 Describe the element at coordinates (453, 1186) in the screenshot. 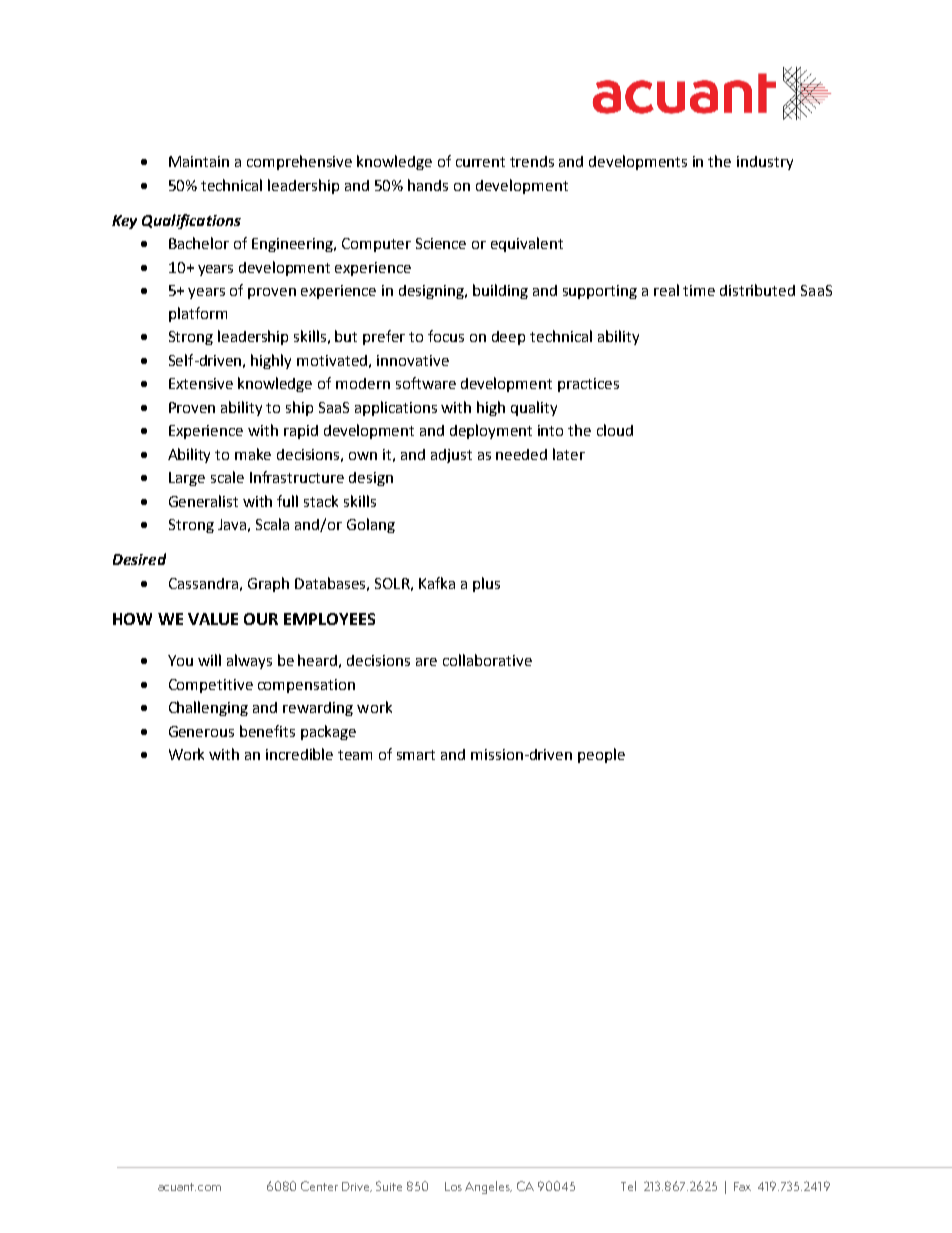

I see `Los` at that location.
